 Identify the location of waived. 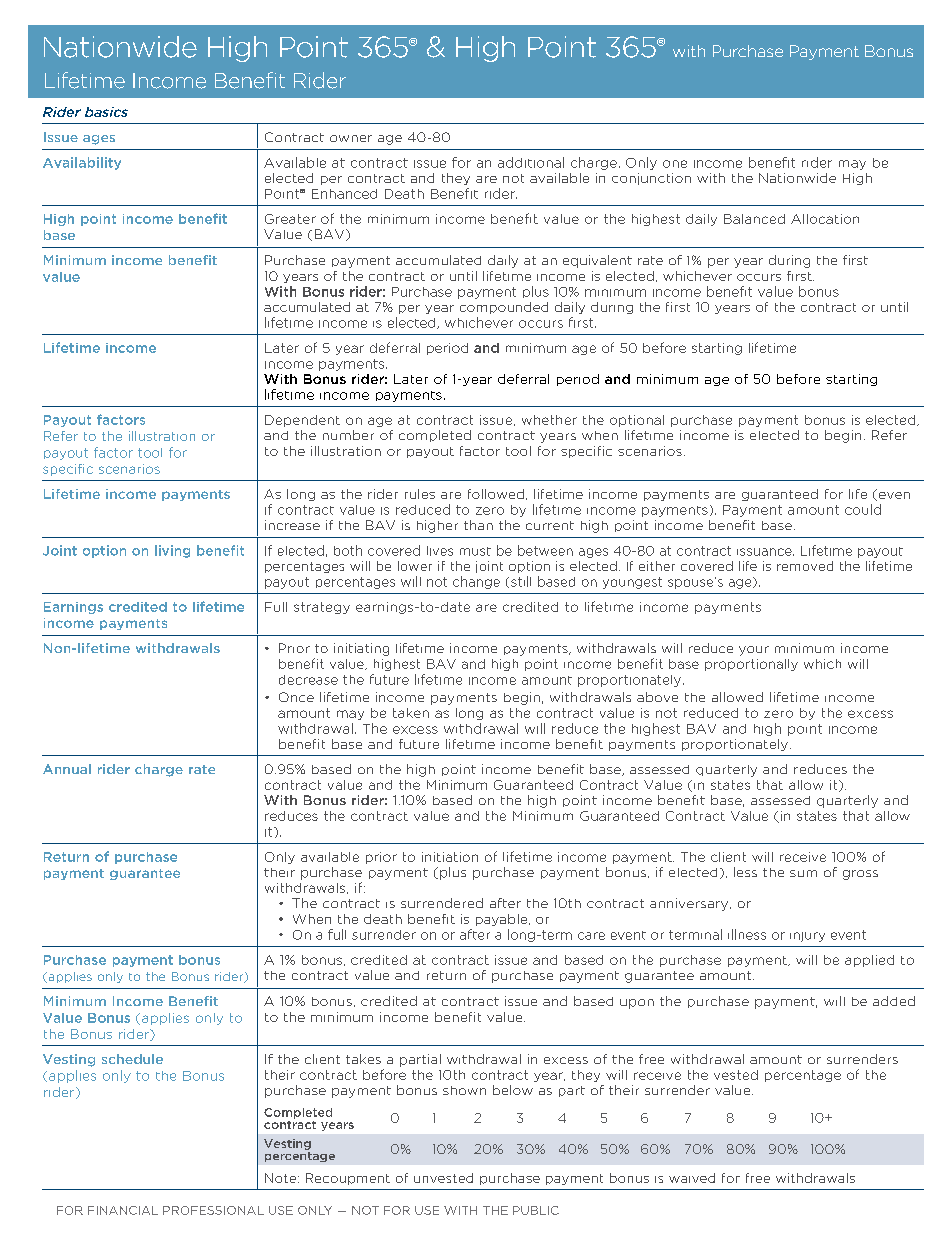
(692, 1178).
